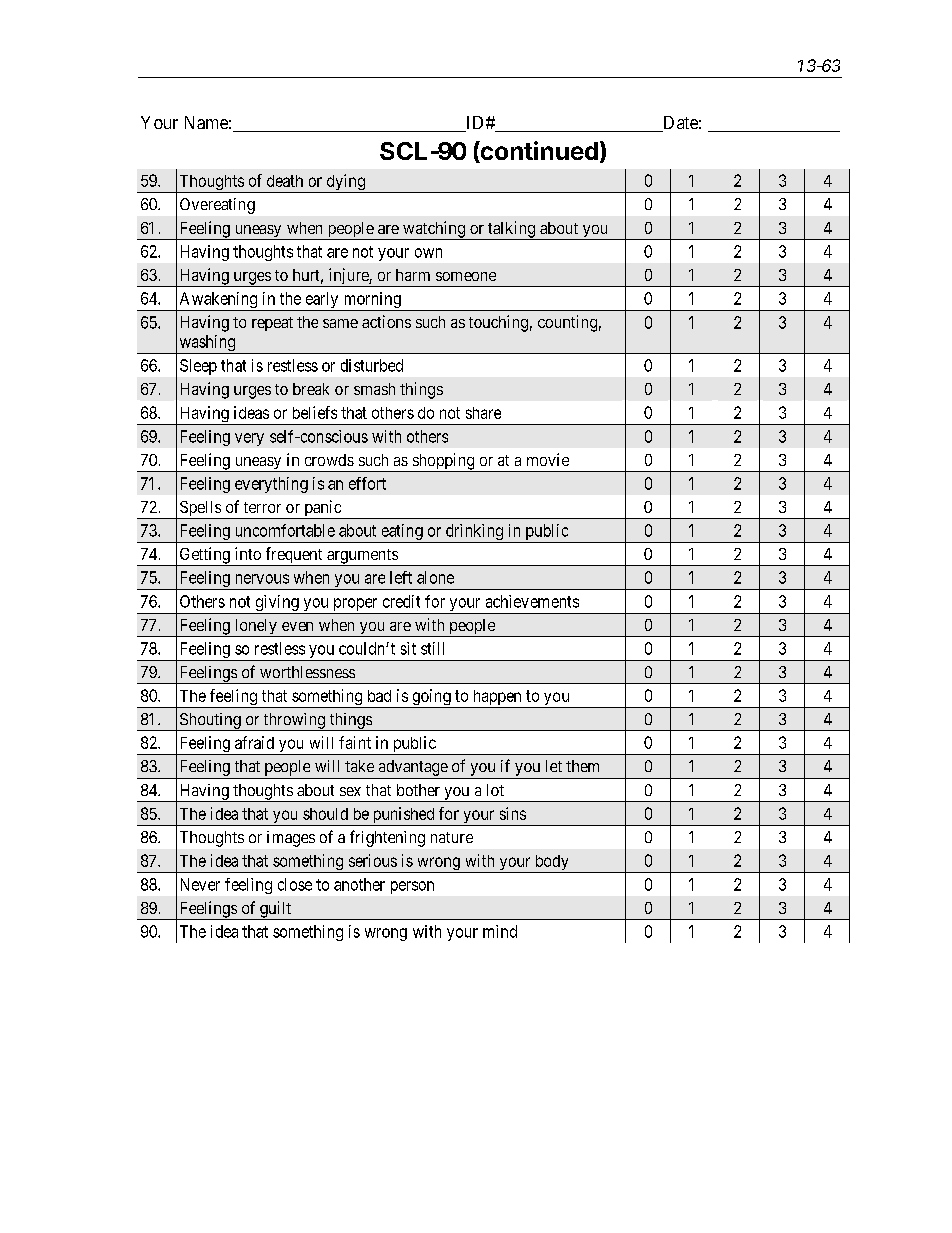 The width and height of the document is (952, 1233). What do you see at coordinates (500, 931) in the document?
I see `mind` at bounding box center [500, 931].
